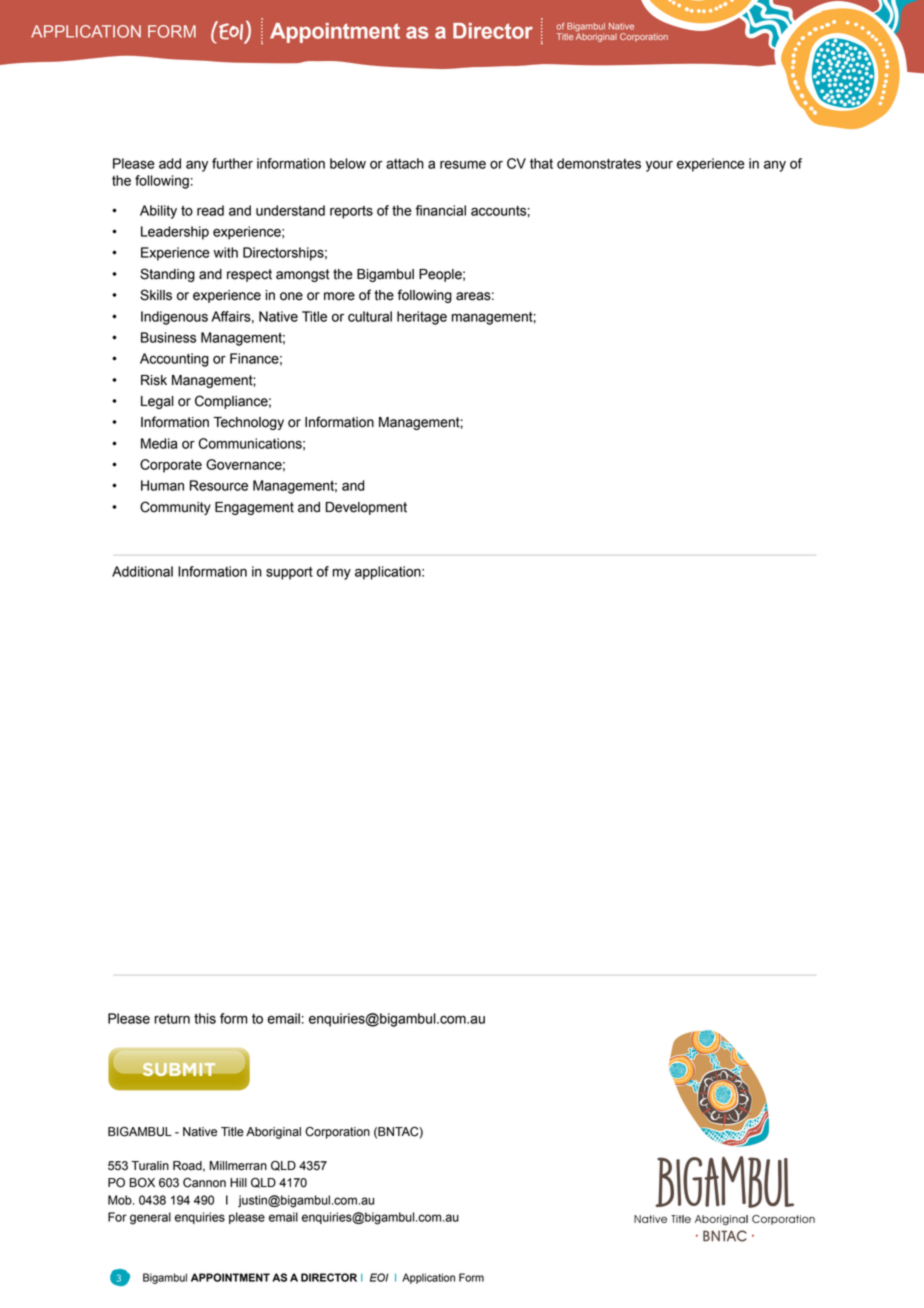 The width and height of the document is (924, 1308). What do you see at coordinates (210, 210) in the document?
I see `read` at bounding box center [210, 210].
